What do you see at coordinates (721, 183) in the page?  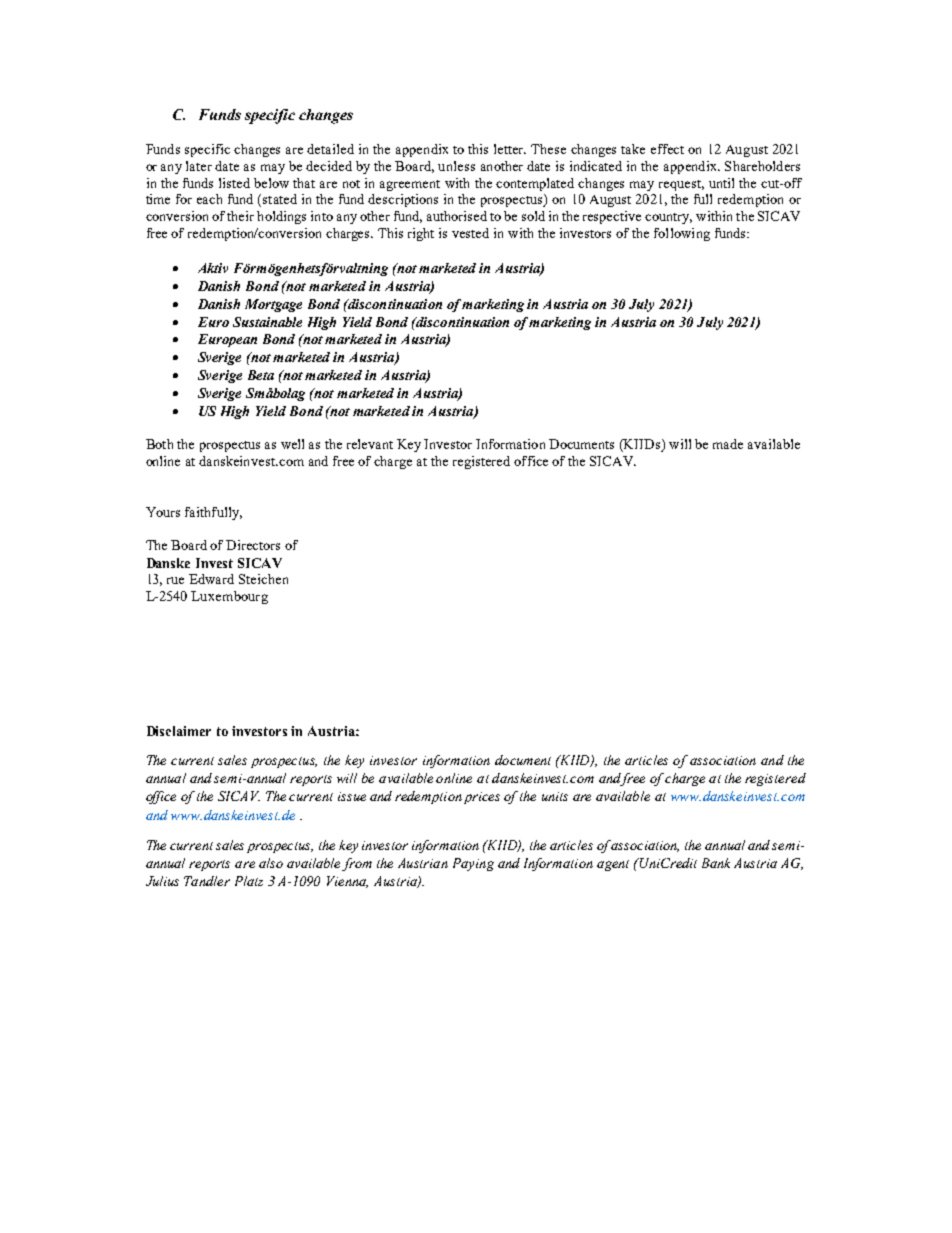 I see `until` at bounding box center [721, 183].
